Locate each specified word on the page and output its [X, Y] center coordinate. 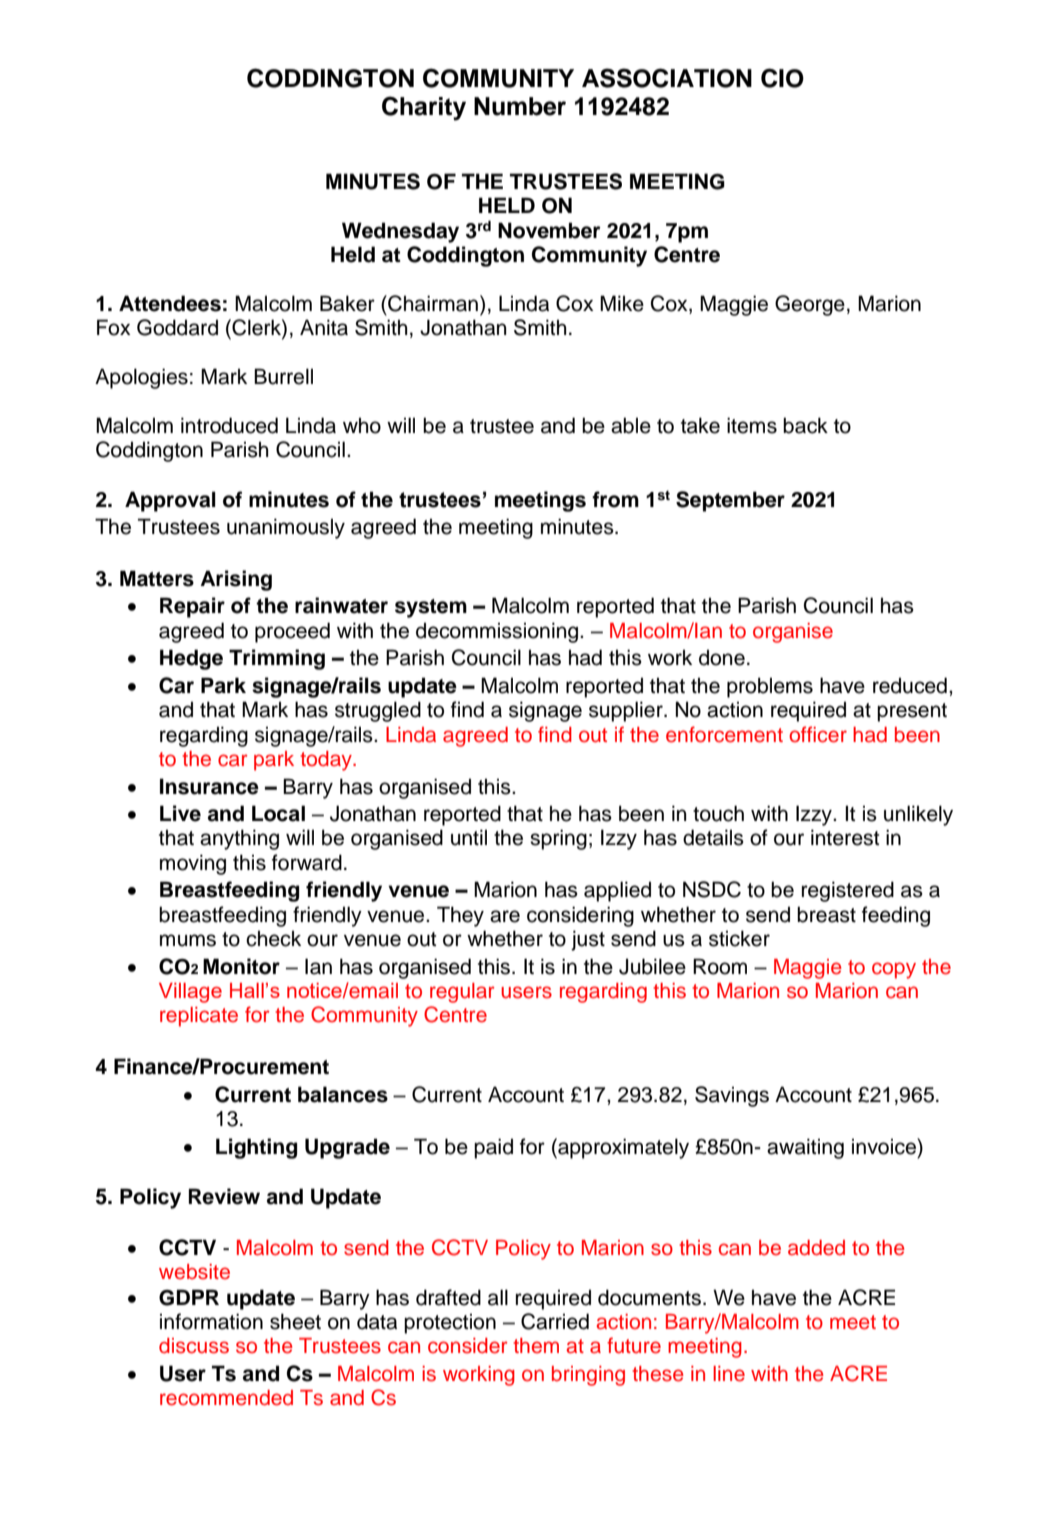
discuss [194, 1346]
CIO [782, 78]
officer [818, 734]
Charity [424, 108]
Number [520, 106]
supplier [627, 711]
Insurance [209, 786]
